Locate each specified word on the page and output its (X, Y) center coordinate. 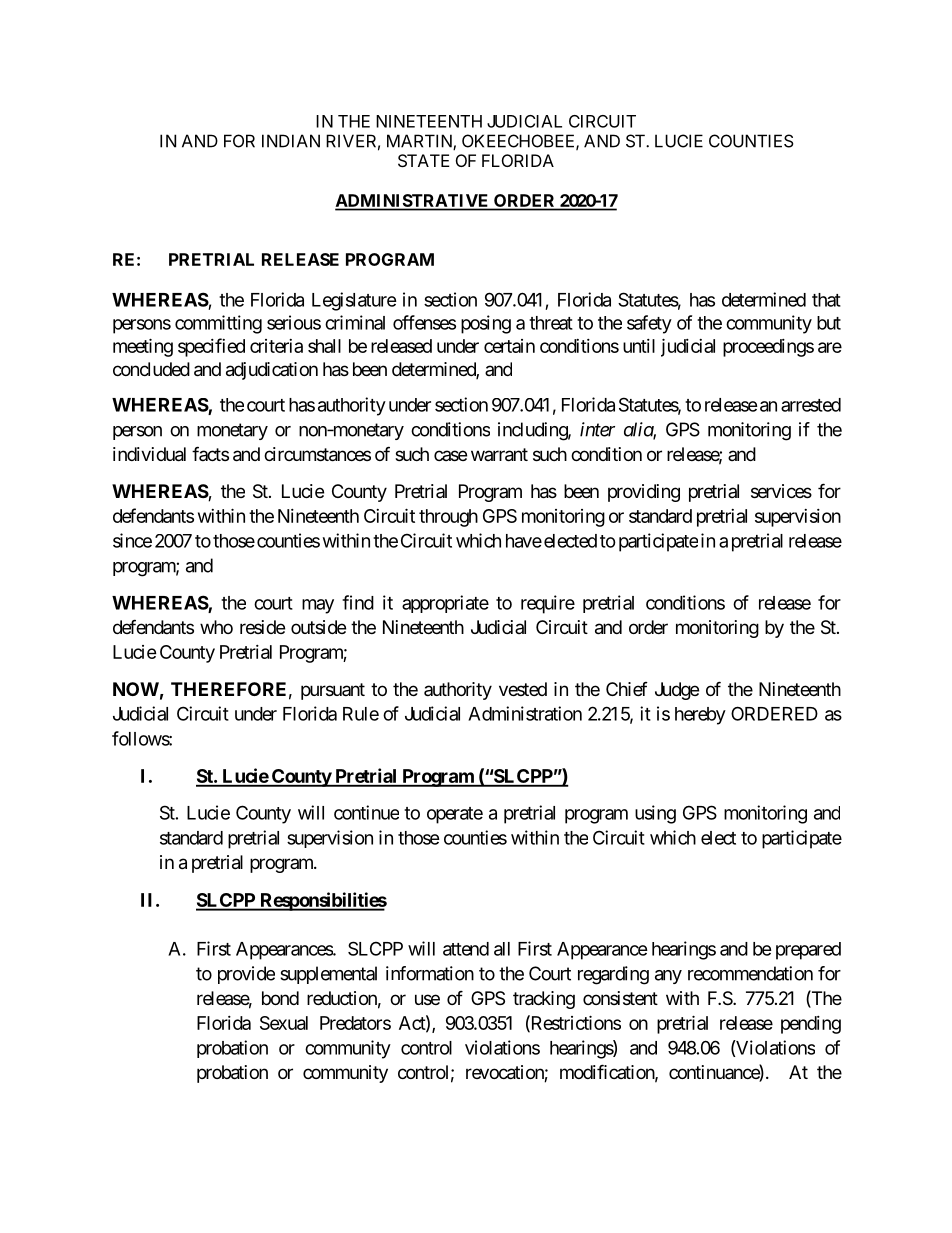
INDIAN (291, 141)
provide (246, 975)
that (826, 300)
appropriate (445, 604)
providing (644, 493)
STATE (424, 160)
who (216, 627)
